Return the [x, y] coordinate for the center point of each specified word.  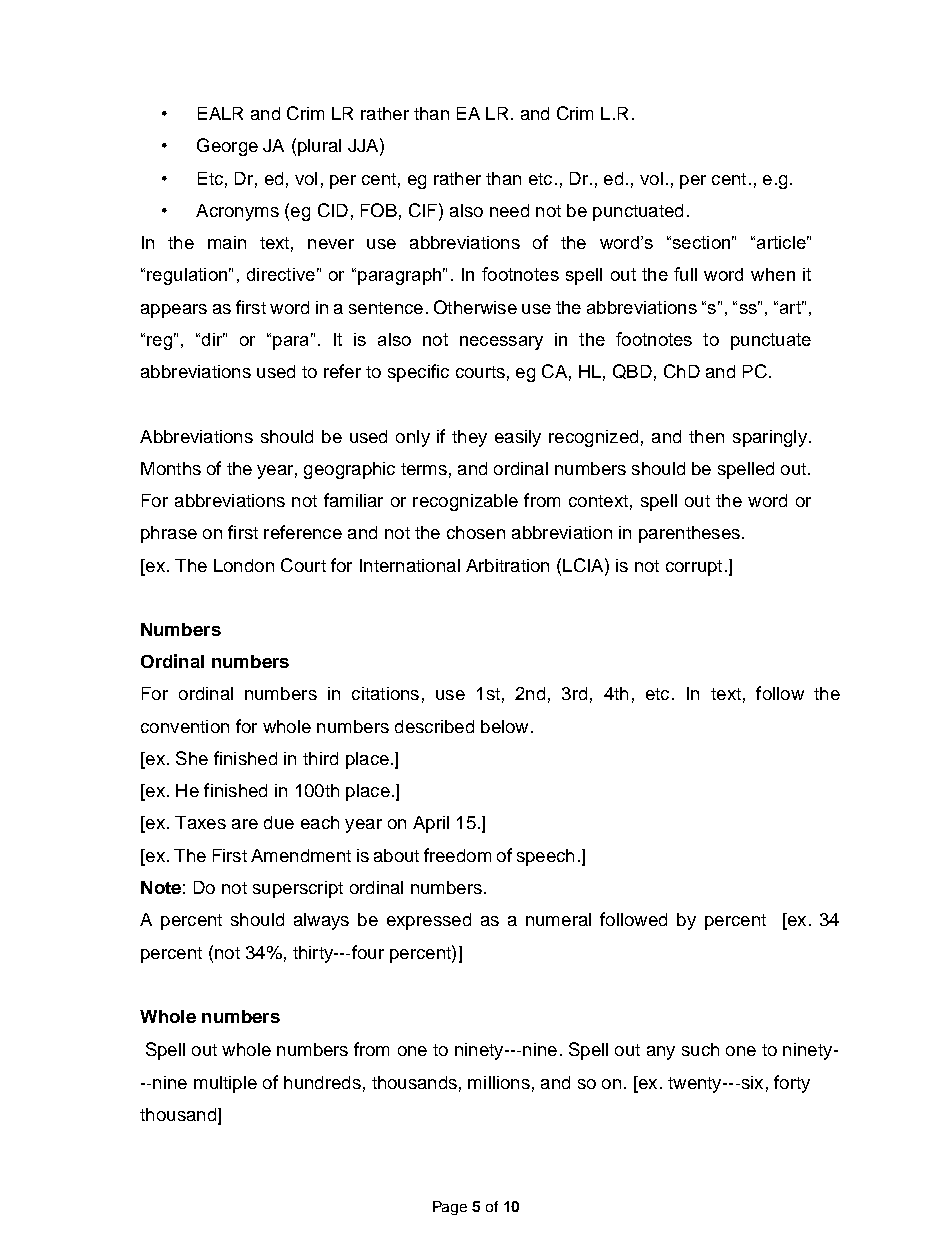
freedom [457, 855]
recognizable [465, 502]
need [509, 210]
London [244, 565]
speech [545, 857]
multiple [225, 1084]
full [685, 274]
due [279, 822]
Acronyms [237, 212]
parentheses [689, 534]
